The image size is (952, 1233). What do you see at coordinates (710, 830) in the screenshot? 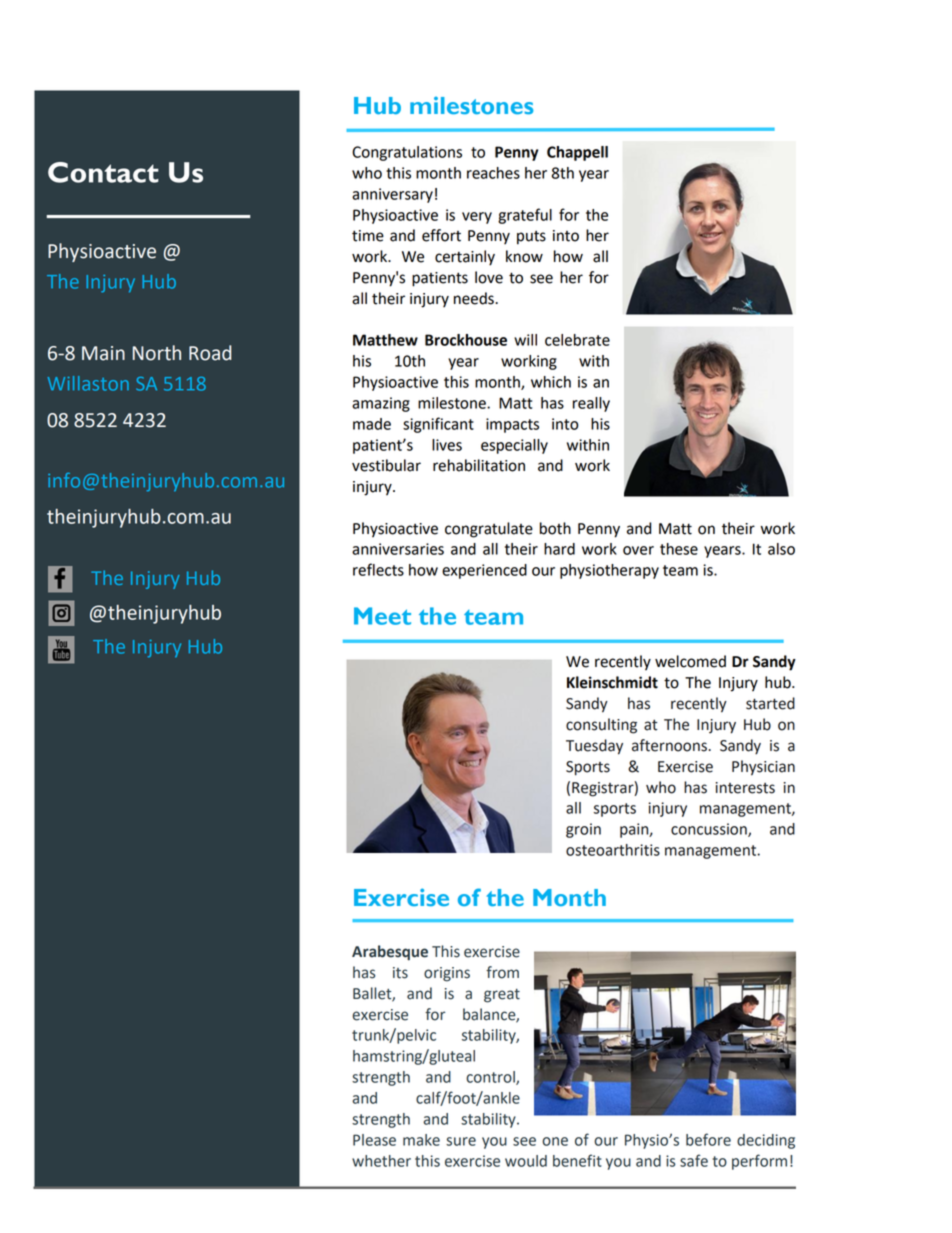
I see `concussion` at bounding box center [710, 830].
